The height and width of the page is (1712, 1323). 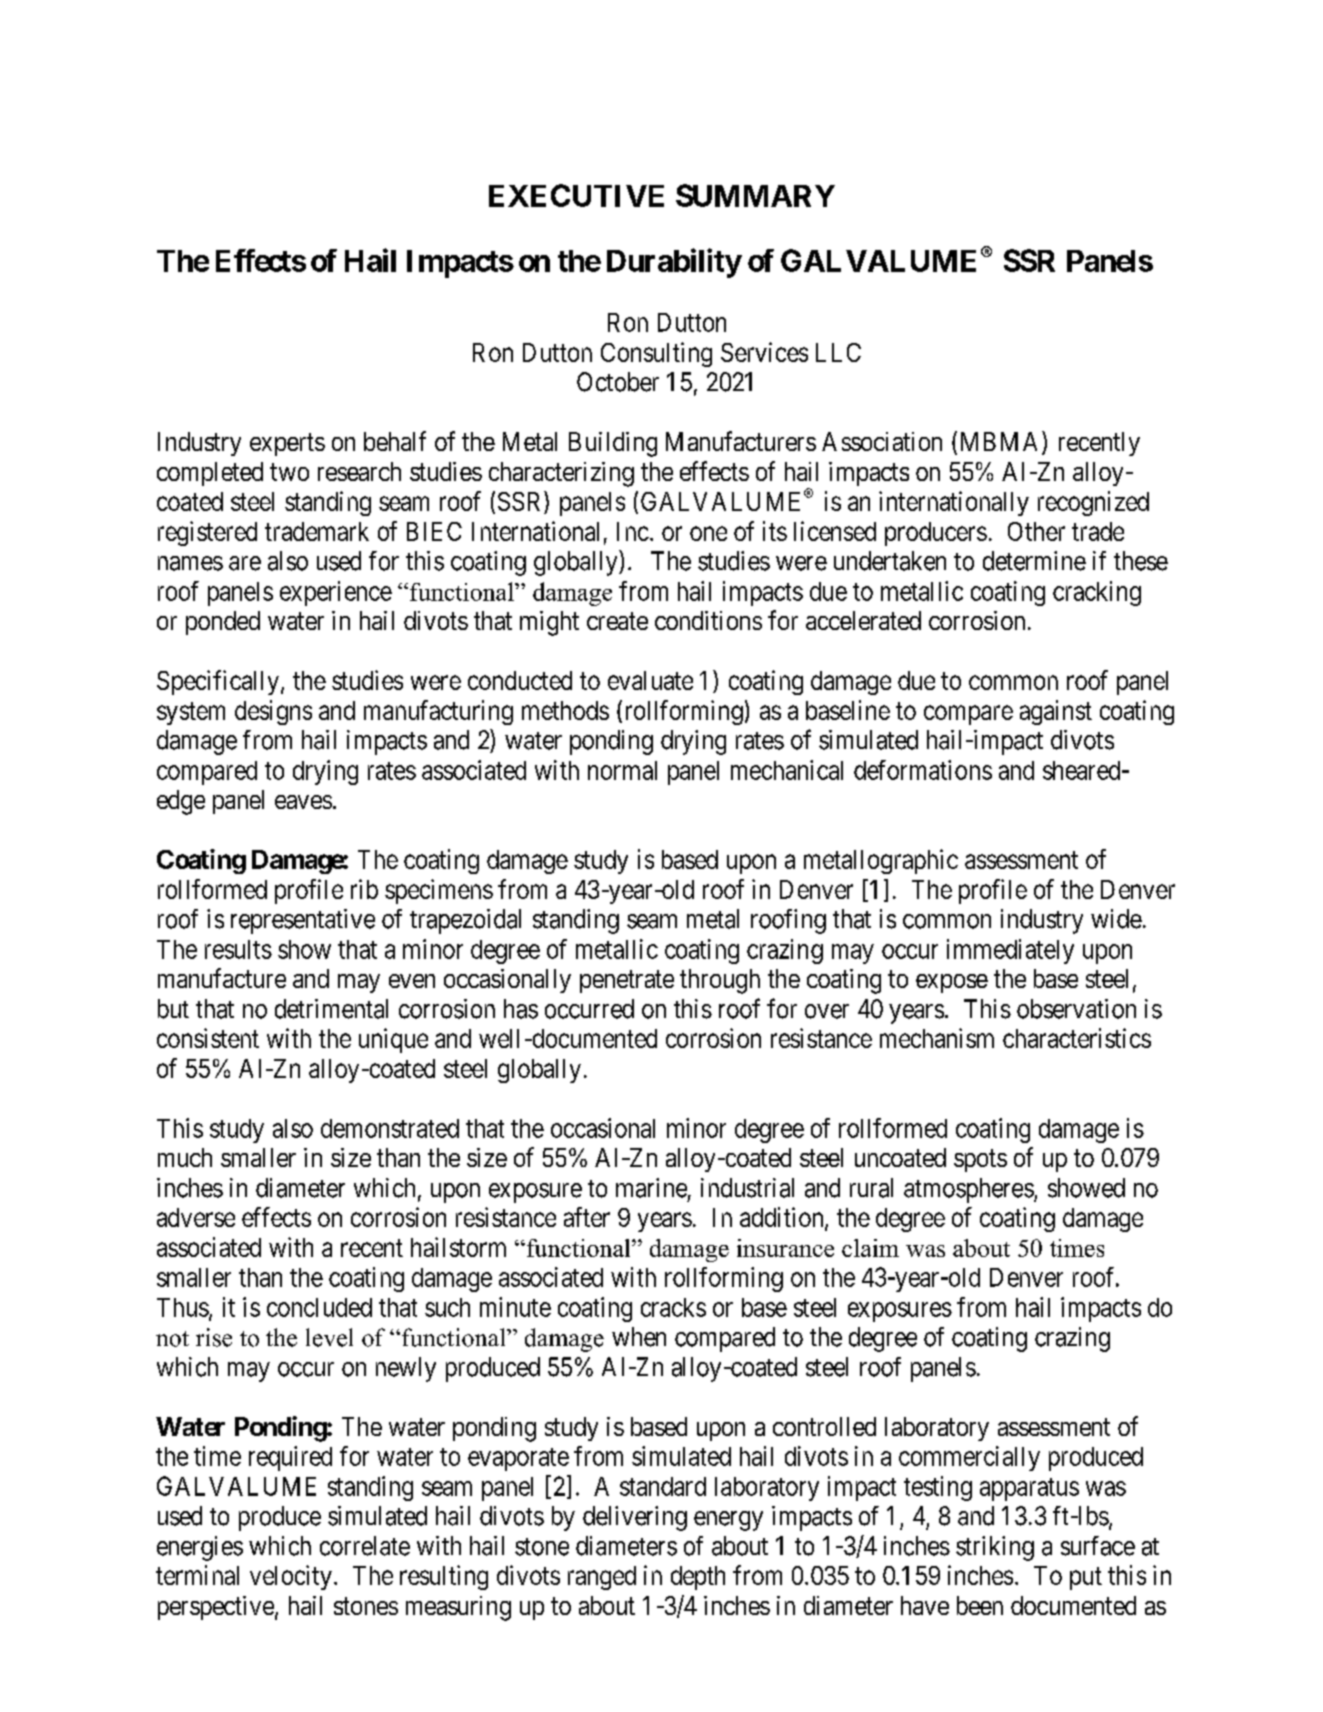 I want to click on Building, so click(x=613, y=444).
